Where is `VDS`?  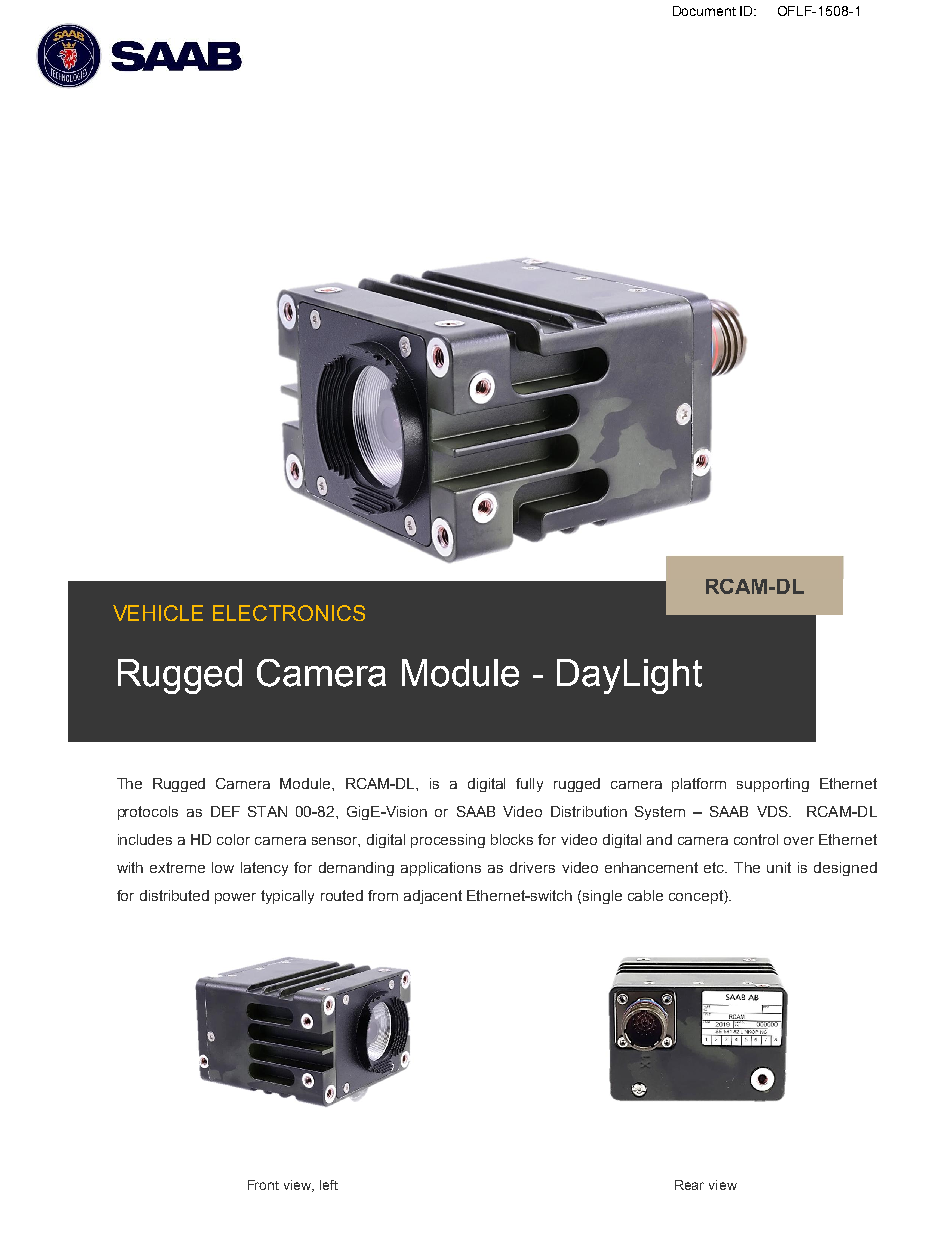
VDS is located at coordinates (773, 811).
